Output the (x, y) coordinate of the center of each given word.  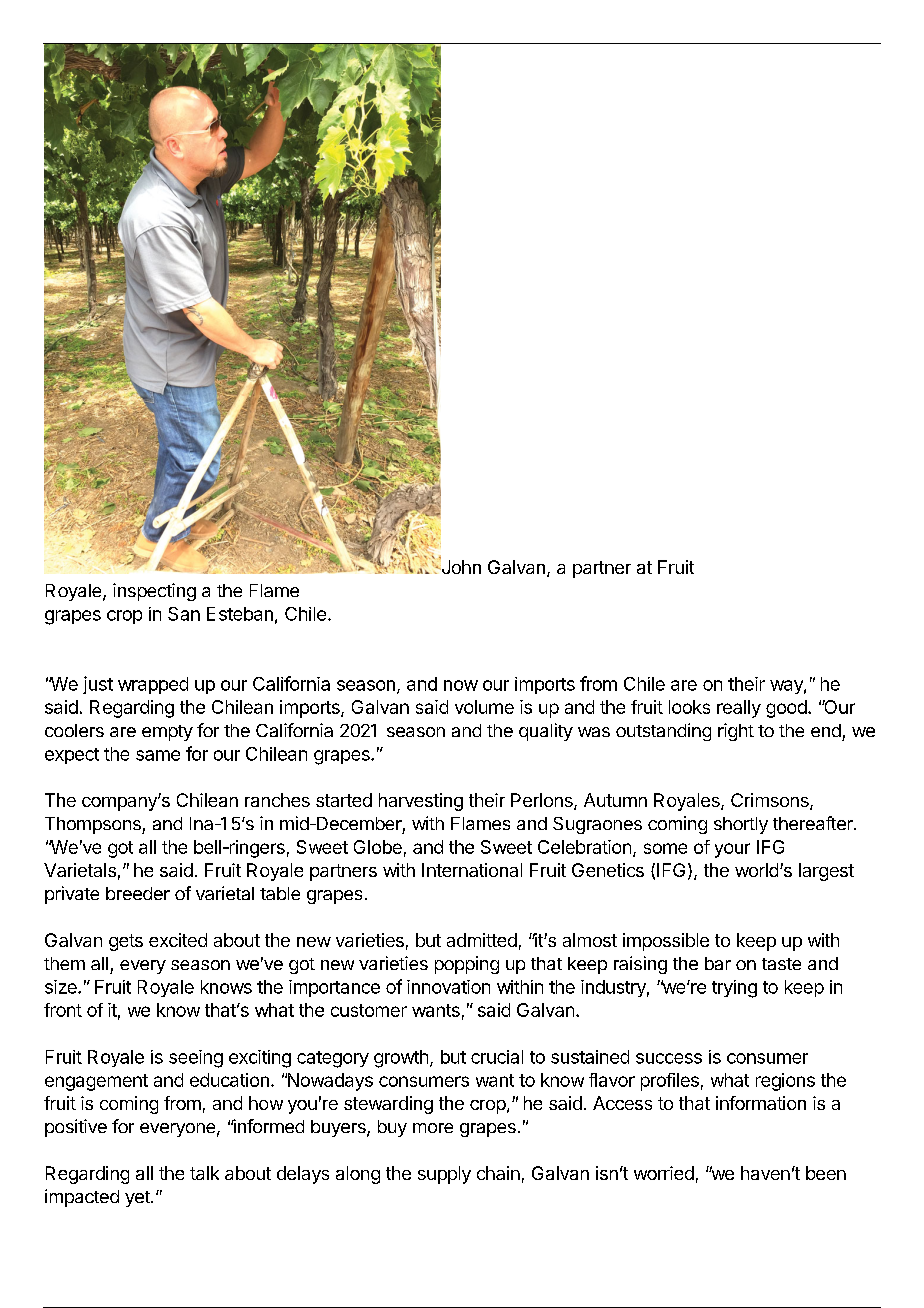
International (472, 870)
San (184, 614)
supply (444, 1175)
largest (826, 872)
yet (138, 1199)
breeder (138, 893)
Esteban (240, 614)
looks (689, 707)
